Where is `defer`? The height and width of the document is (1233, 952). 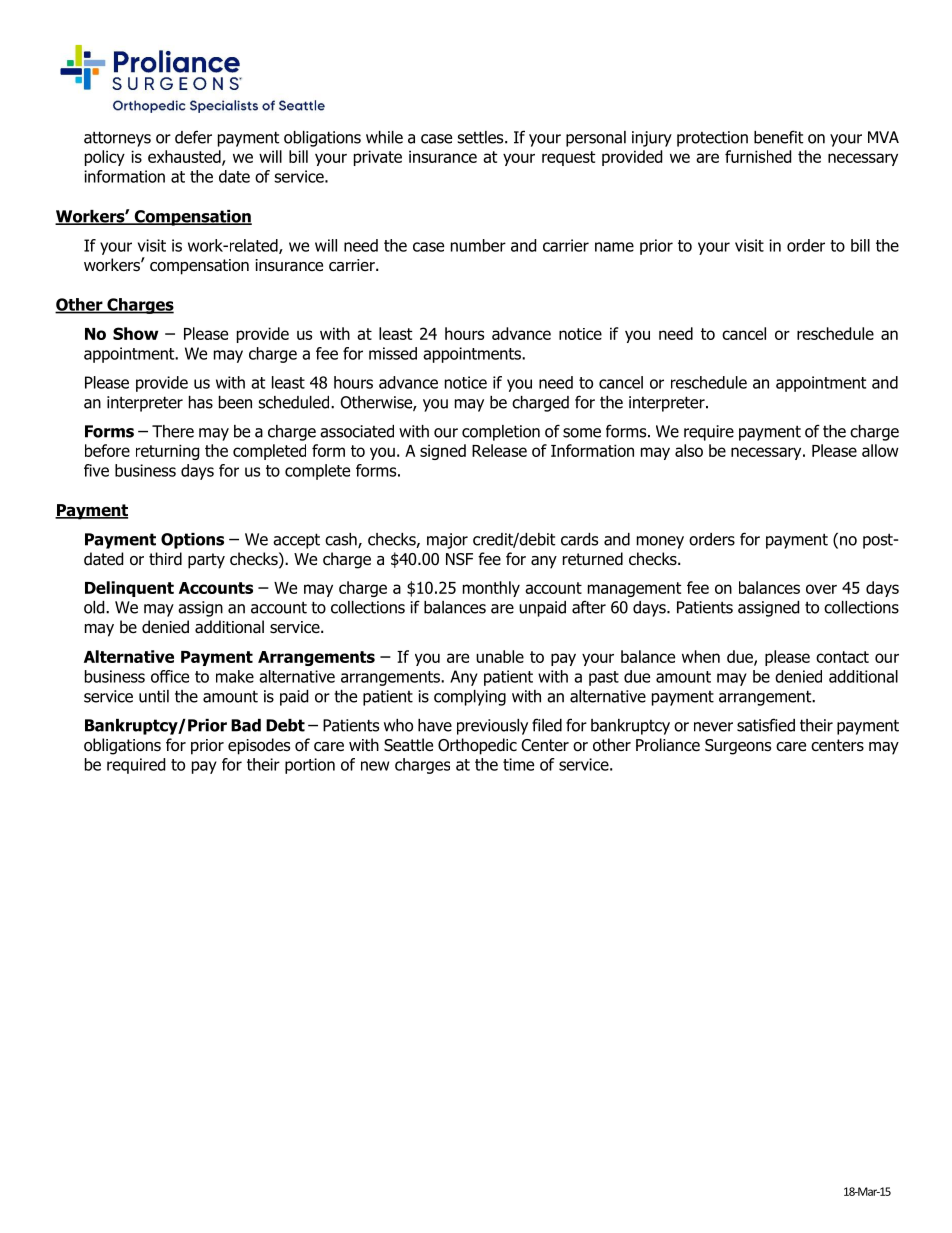
defer is located at coordinates (193, 137).
